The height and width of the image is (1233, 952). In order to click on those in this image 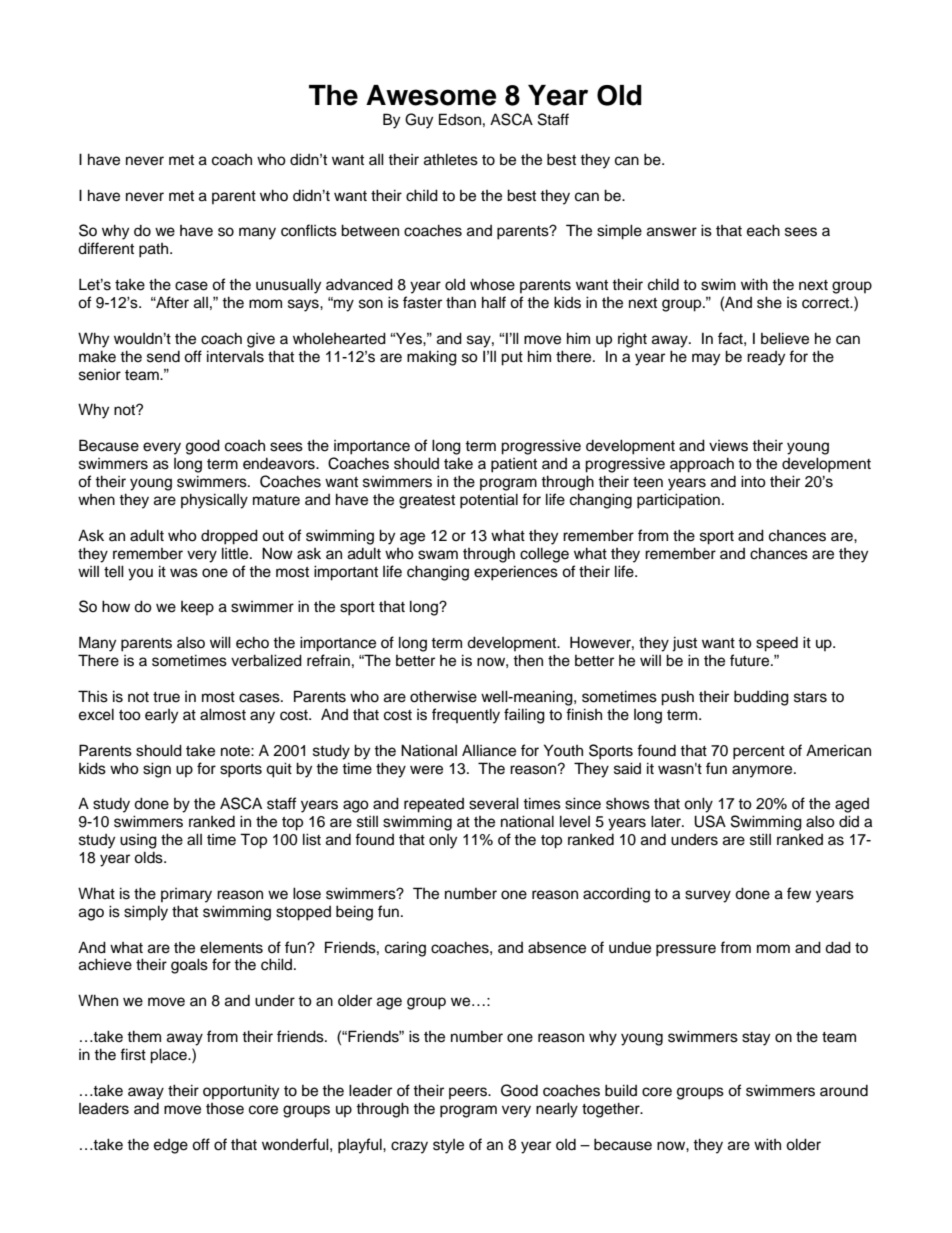, I will do `click(225, 1109)`.
